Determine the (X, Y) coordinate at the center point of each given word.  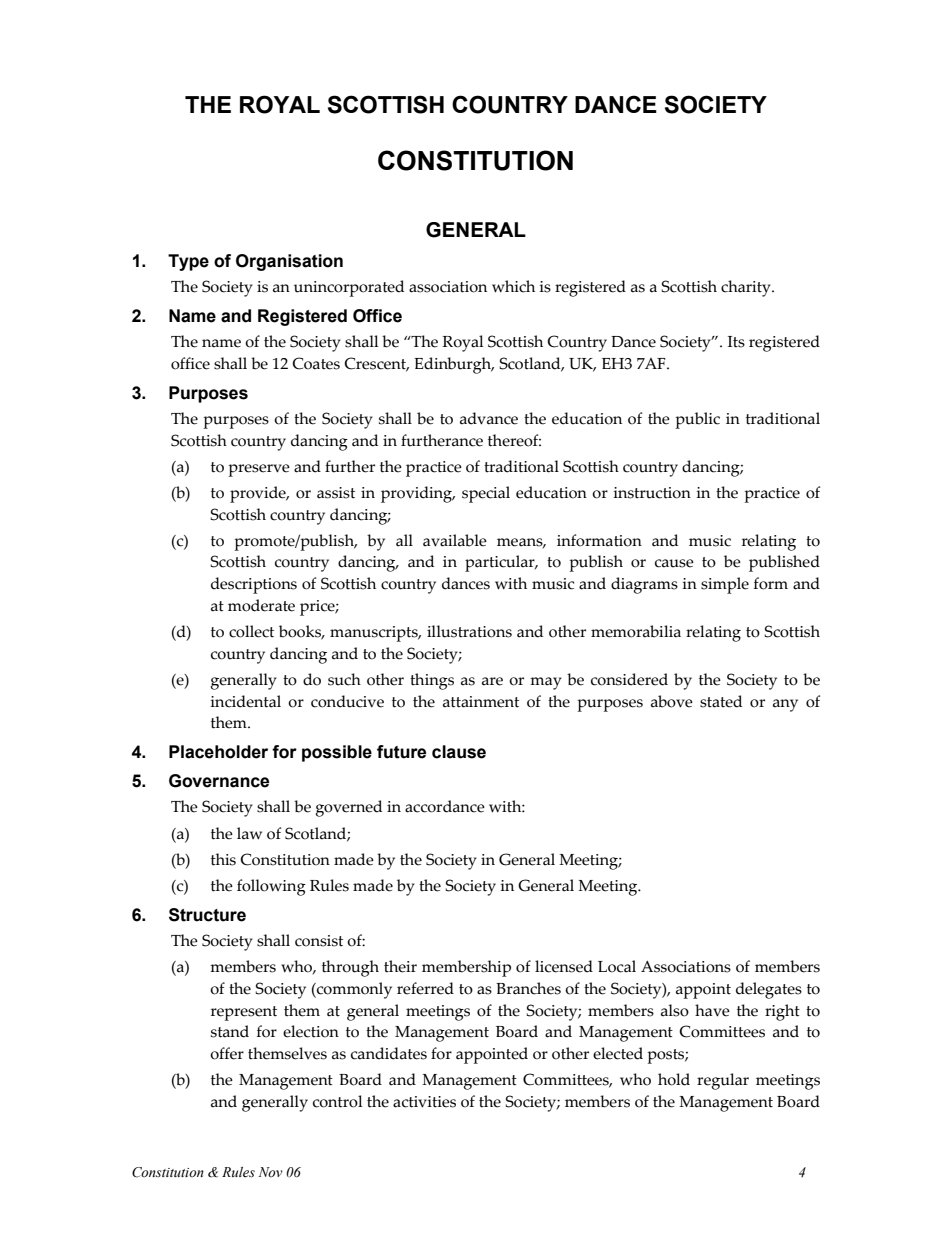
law (249, 833)
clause (459, 752)
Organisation (289, 262)
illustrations (469, 631)
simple (725, 585)
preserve (259, 470)
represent (244, 1013)
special (486, 494)
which (513, 286)
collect (251, 631)
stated (721, 701)
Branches (528, 988)
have (712, 1010)
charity (747, 288)
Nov (270, 1172)
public (698, 420)
